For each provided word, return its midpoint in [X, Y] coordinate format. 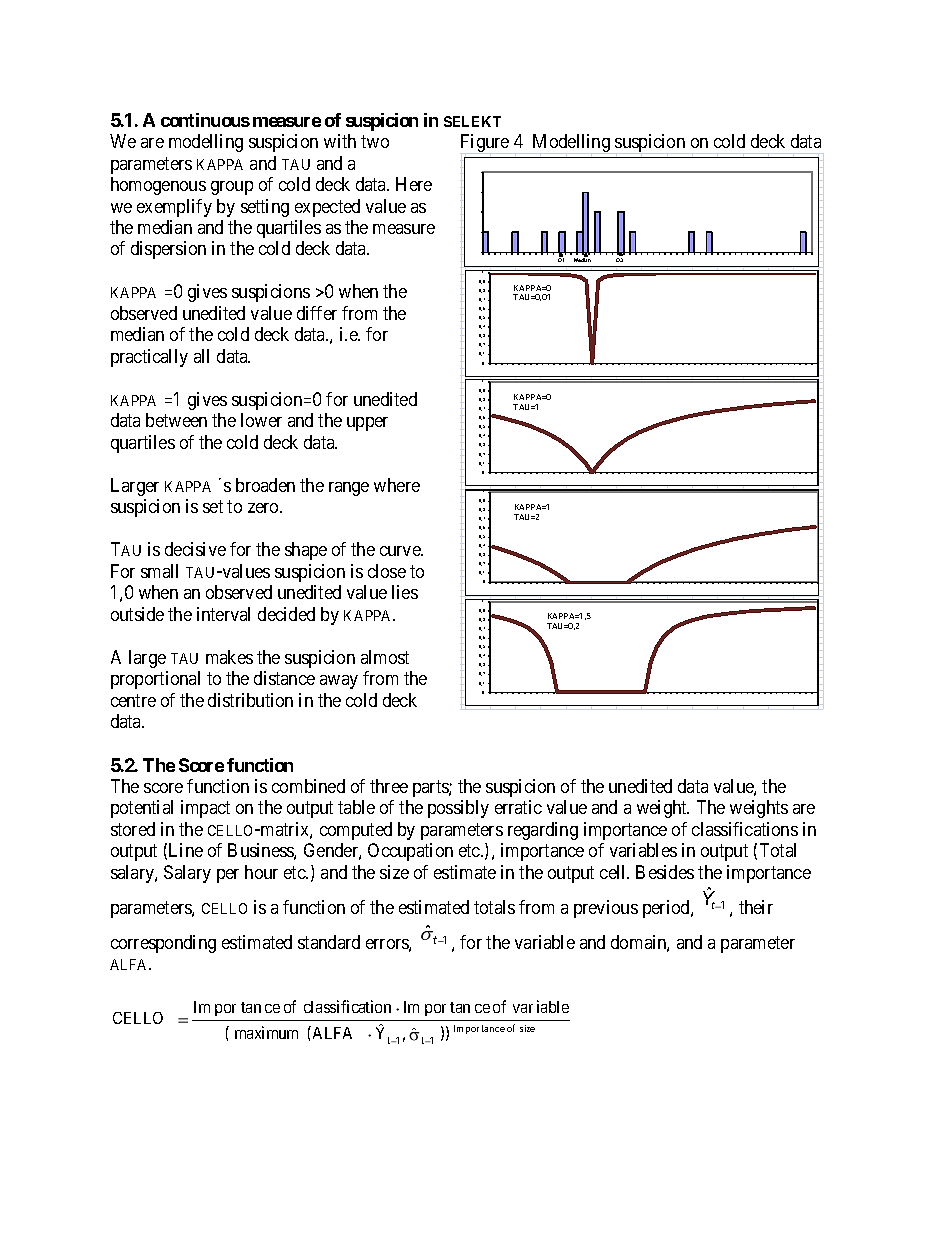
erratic [518, 807]
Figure [485, 143]
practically [149, 358]
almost [385, 657]
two [375, 141]
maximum [266, 1032]
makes [229, 657]
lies [405, 592]
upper [367, 424]
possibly [458, 809]
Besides [665, 872]
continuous [205, 120]
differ [317, 313]
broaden [265, 485]
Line [186, 850]
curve [401, 551]
